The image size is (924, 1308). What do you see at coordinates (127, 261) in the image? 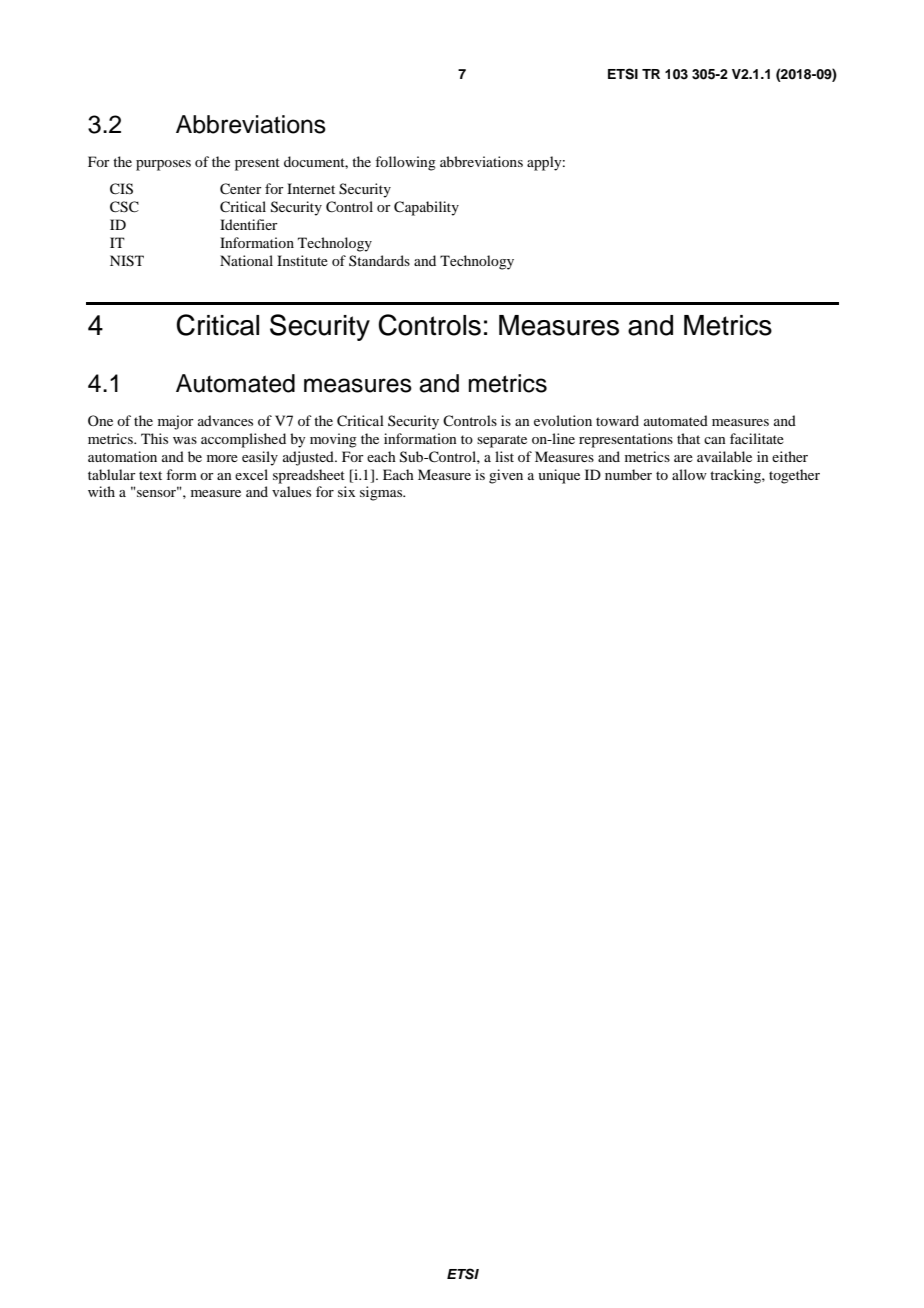
I see `NIST` at bounding box center [127, 261].
